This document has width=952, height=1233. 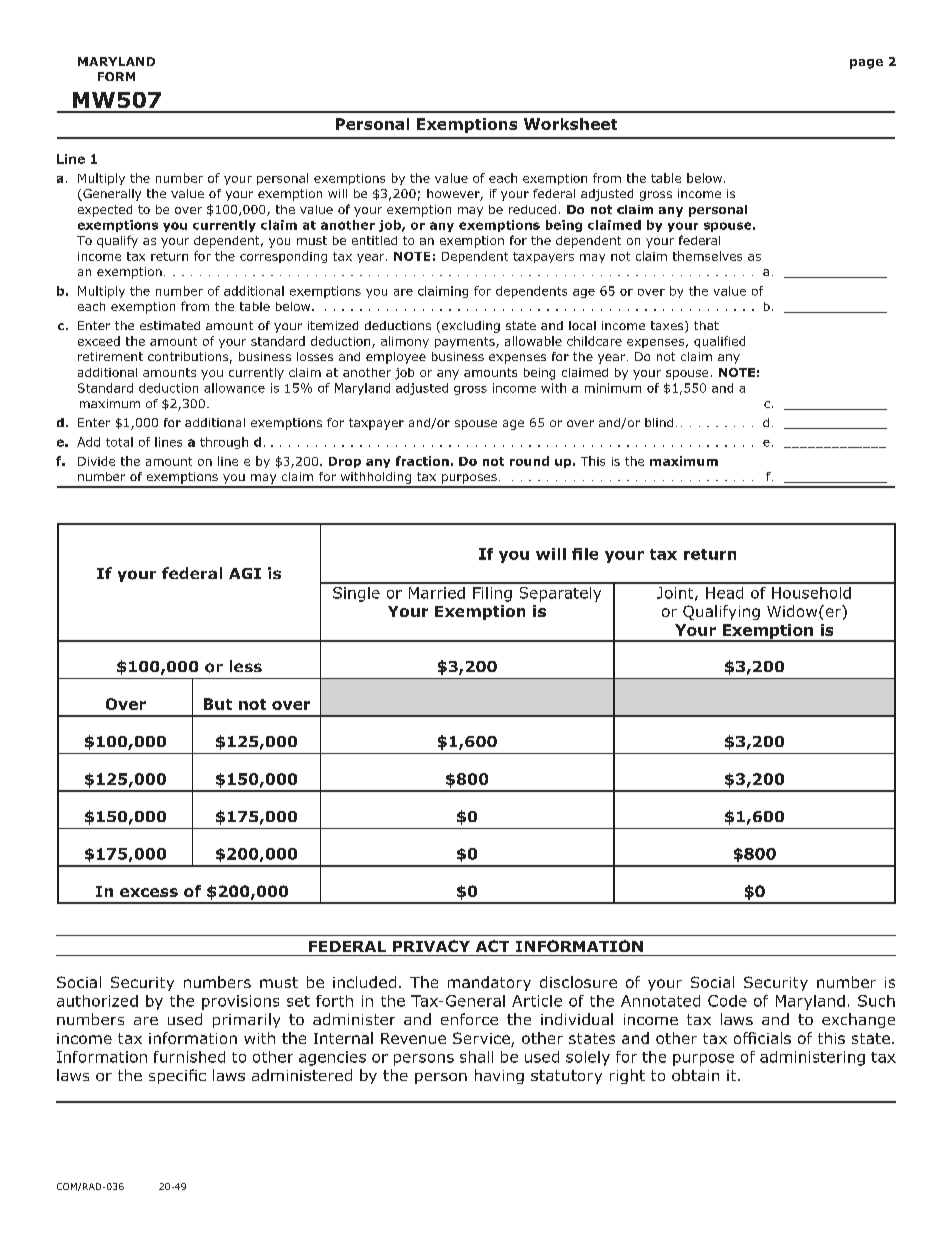 I want to click on furnished, so click(x=189, y=1057).
